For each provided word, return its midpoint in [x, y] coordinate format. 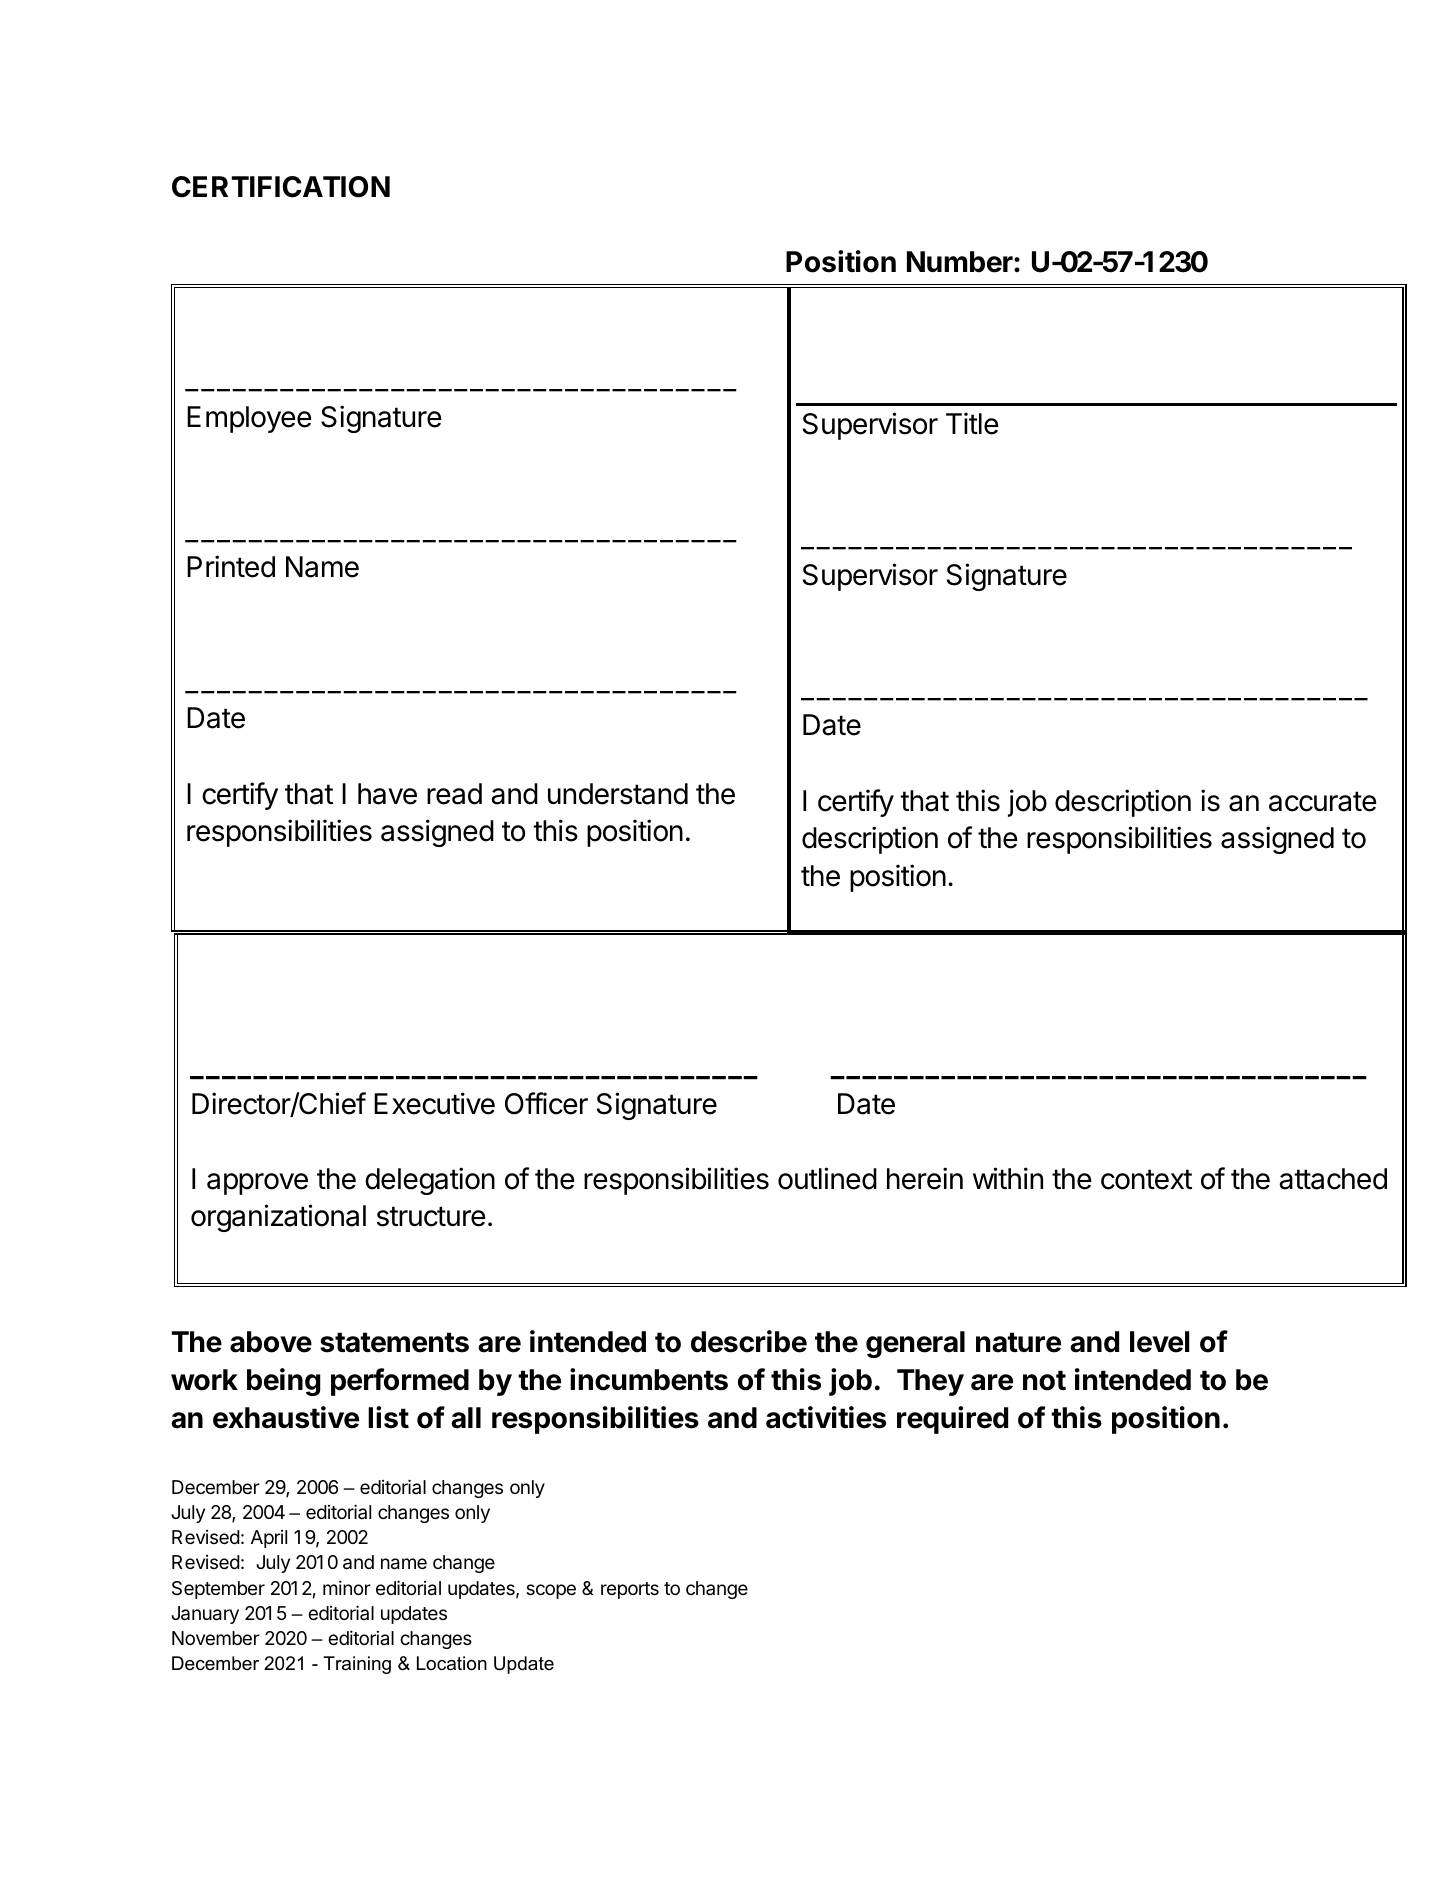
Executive [434, 1103]
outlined [827, 1178]
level [1160, 1342]
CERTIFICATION [281, 187]
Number [961, 262]
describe [749, 1341]
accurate [1323, 801]
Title [972, 423]
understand [618, 794]
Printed [231, 566]
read [454, 794]
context [1146, 1179]
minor [347, 1587]
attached [1333, 1179]
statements [394, 1342]
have [387, 794]
